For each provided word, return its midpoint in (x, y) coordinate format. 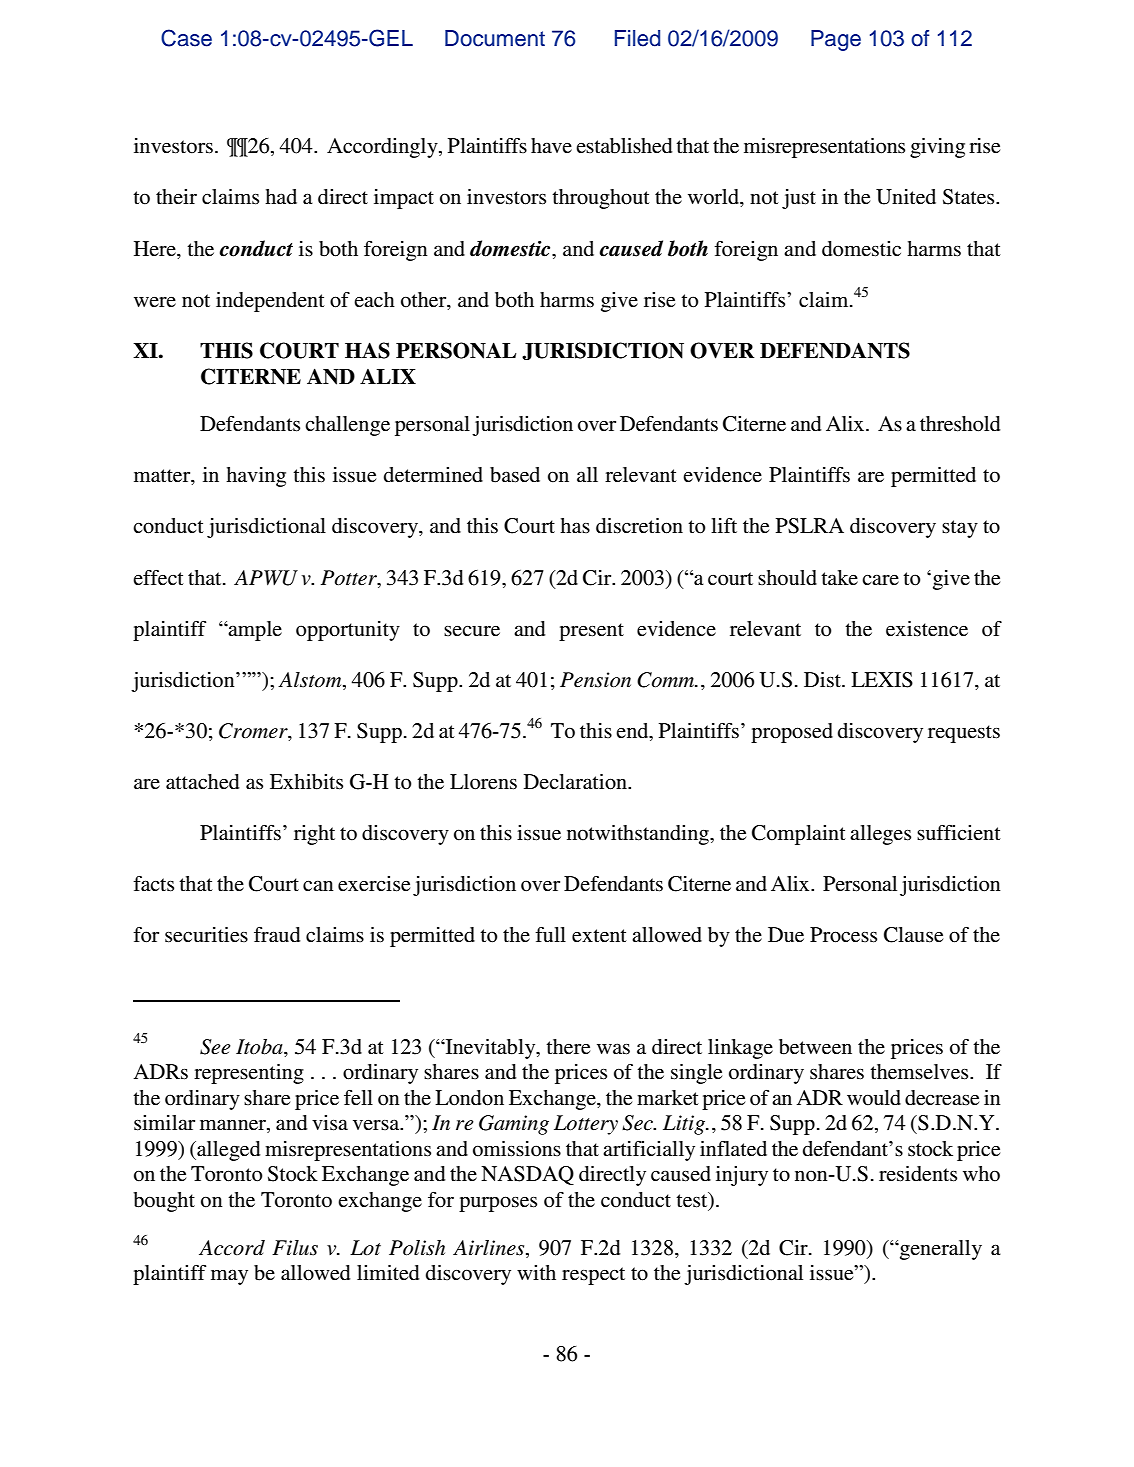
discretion (639, 526)
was (613, 1049)
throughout (601, 199)
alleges (880, 835)
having (256, 477)
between (815, 1047)
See (215, 1047)
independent (270, 302)
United (906, 197)
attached (202, 782)
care (880, 580)
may (229, 1277)
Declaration (576, 782)
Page (836, 40)
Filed (637, 38)
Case (186, 38)
